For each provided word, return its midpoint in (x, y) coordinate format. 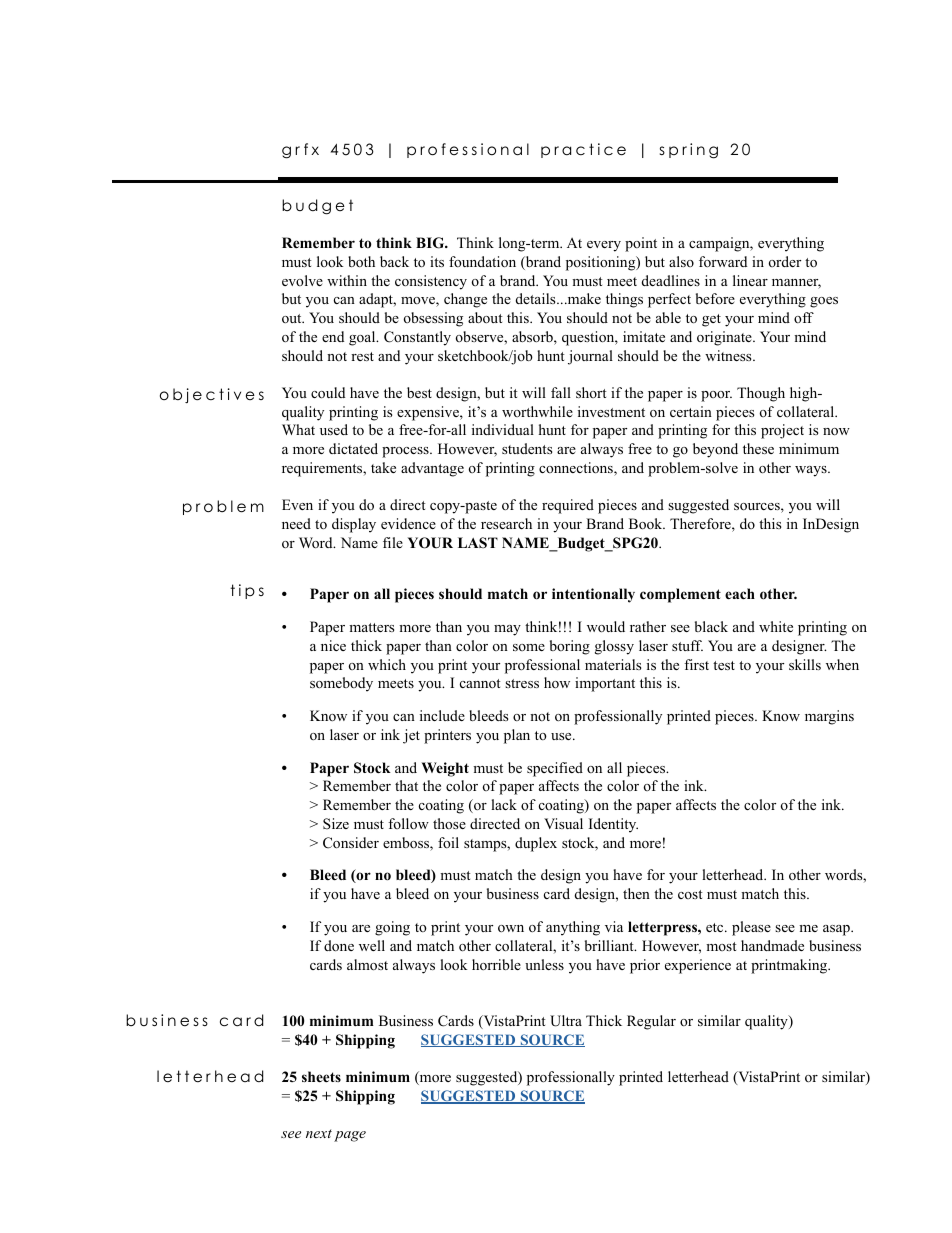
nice (333, 645)
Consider (351, 843)
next (319, 1133)
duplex (536, 844)
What (298, 429)
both (361, 262)
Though (761, 394)
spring (689, 151)
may (507, 630)
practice (583, 150)
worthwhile (537, 411)
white (776, 626)
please (751, 928)
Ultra (566, 1021)
